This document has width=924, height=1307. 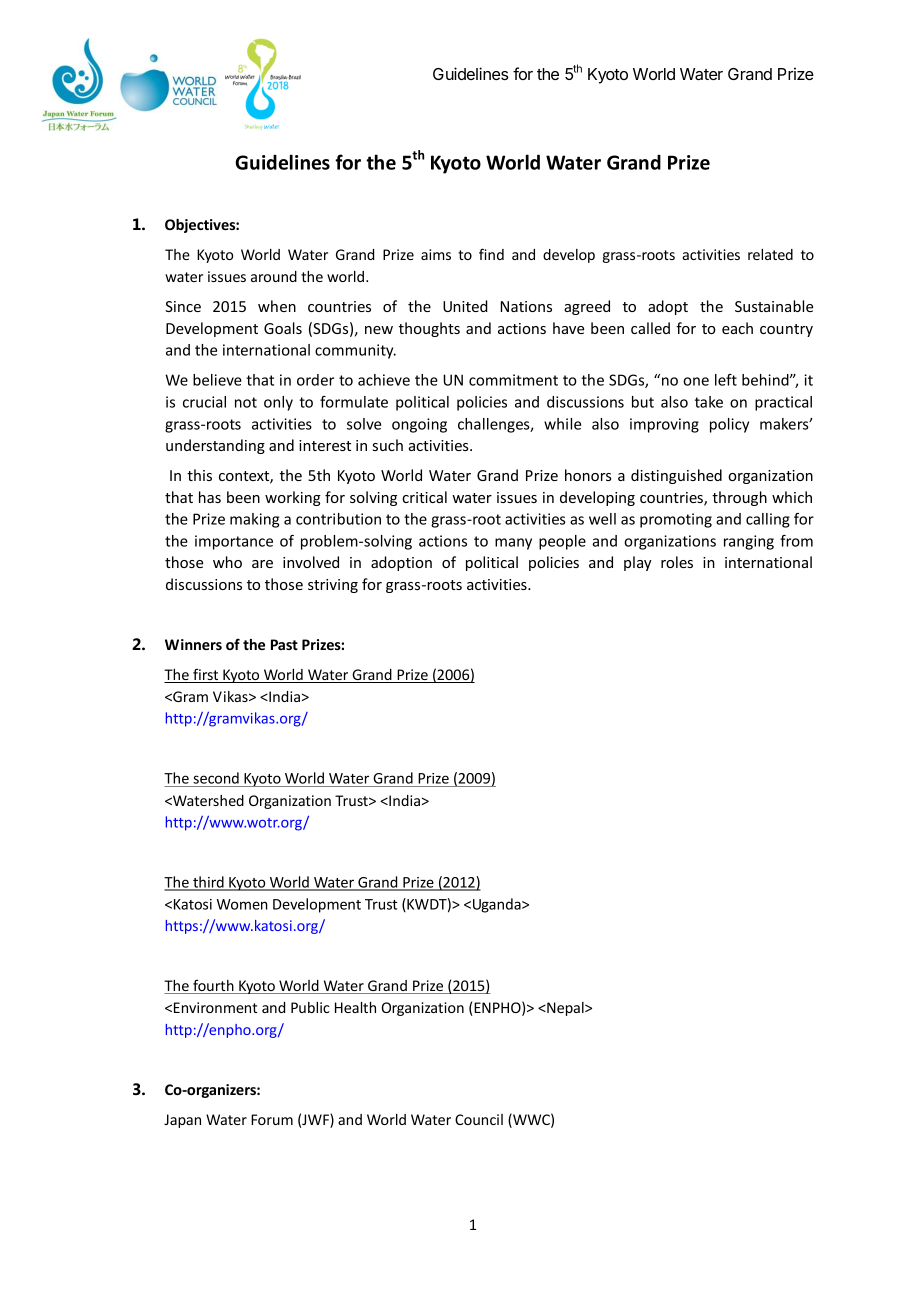 I want to click on working, so click(x=293, y=498).
